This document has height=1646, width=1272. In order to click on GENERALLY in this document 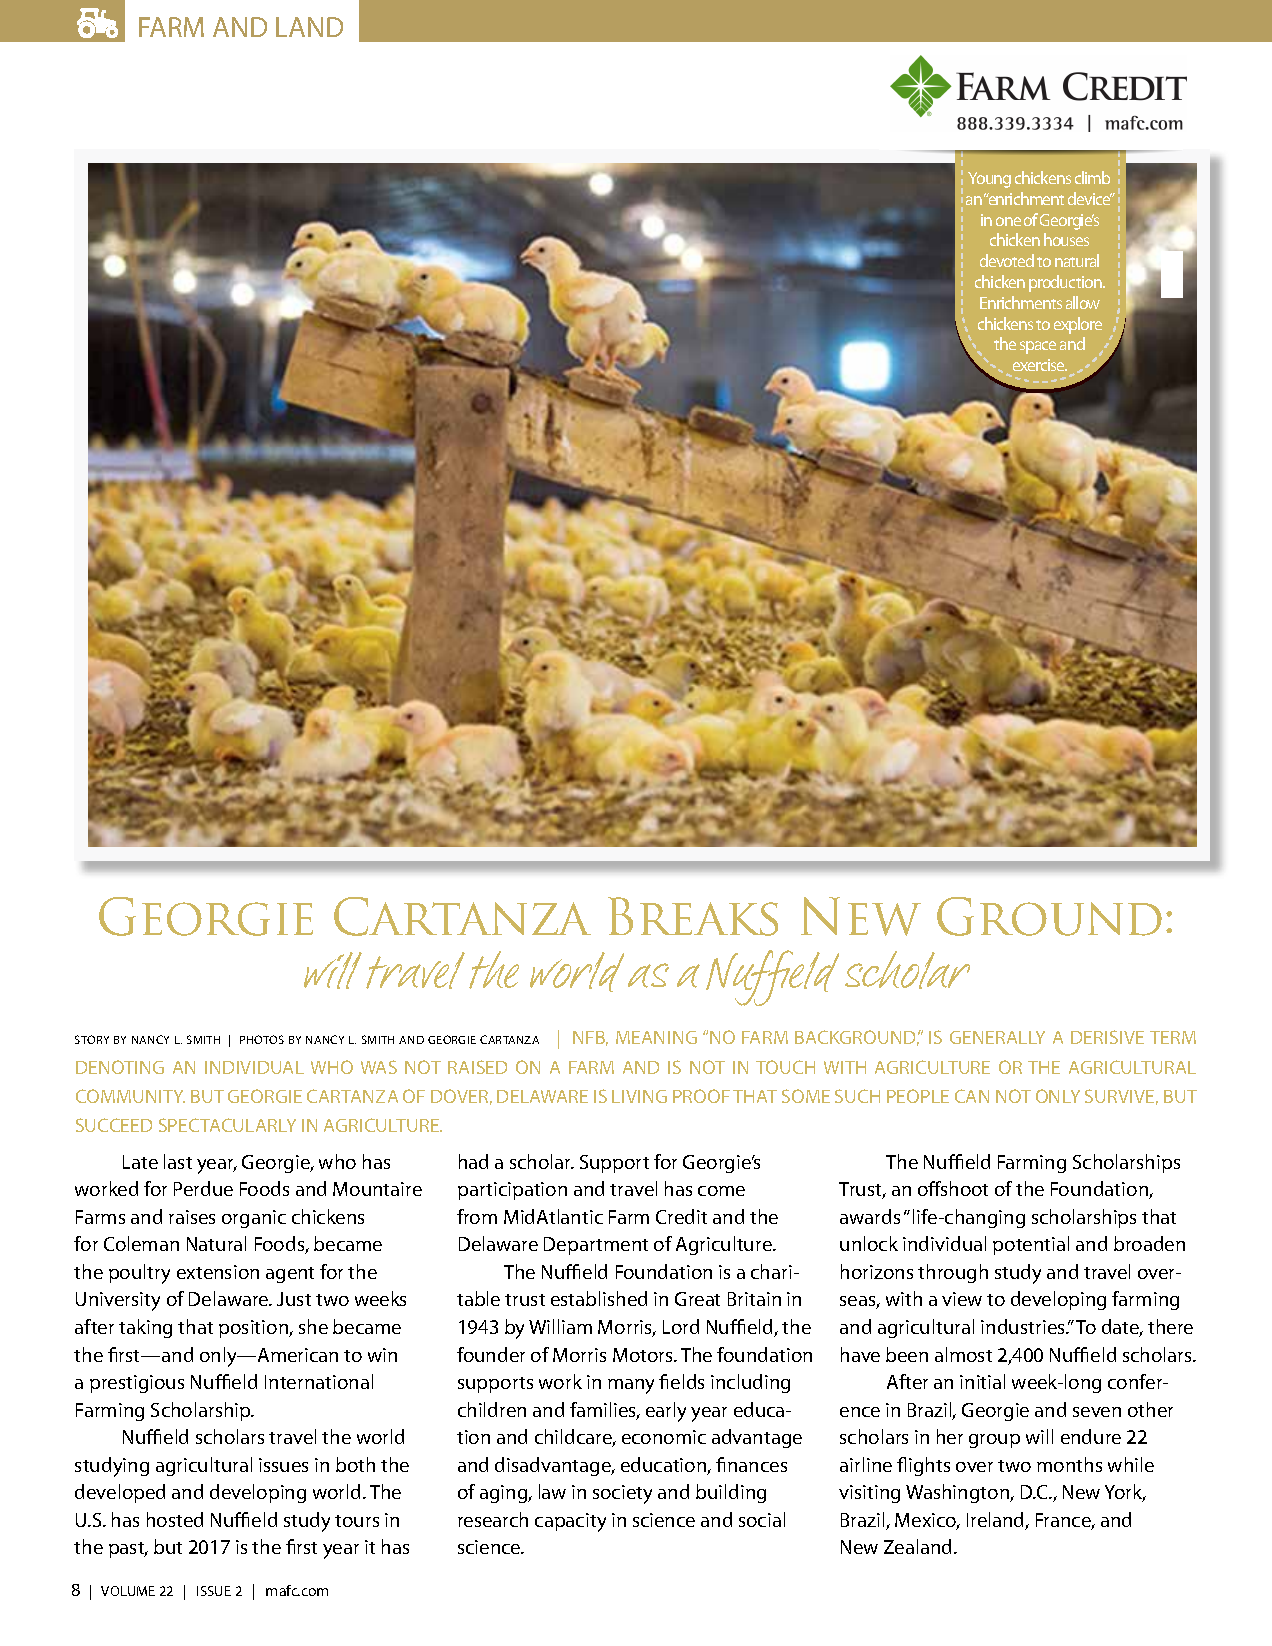, I will do `click(997, 1037)`.
